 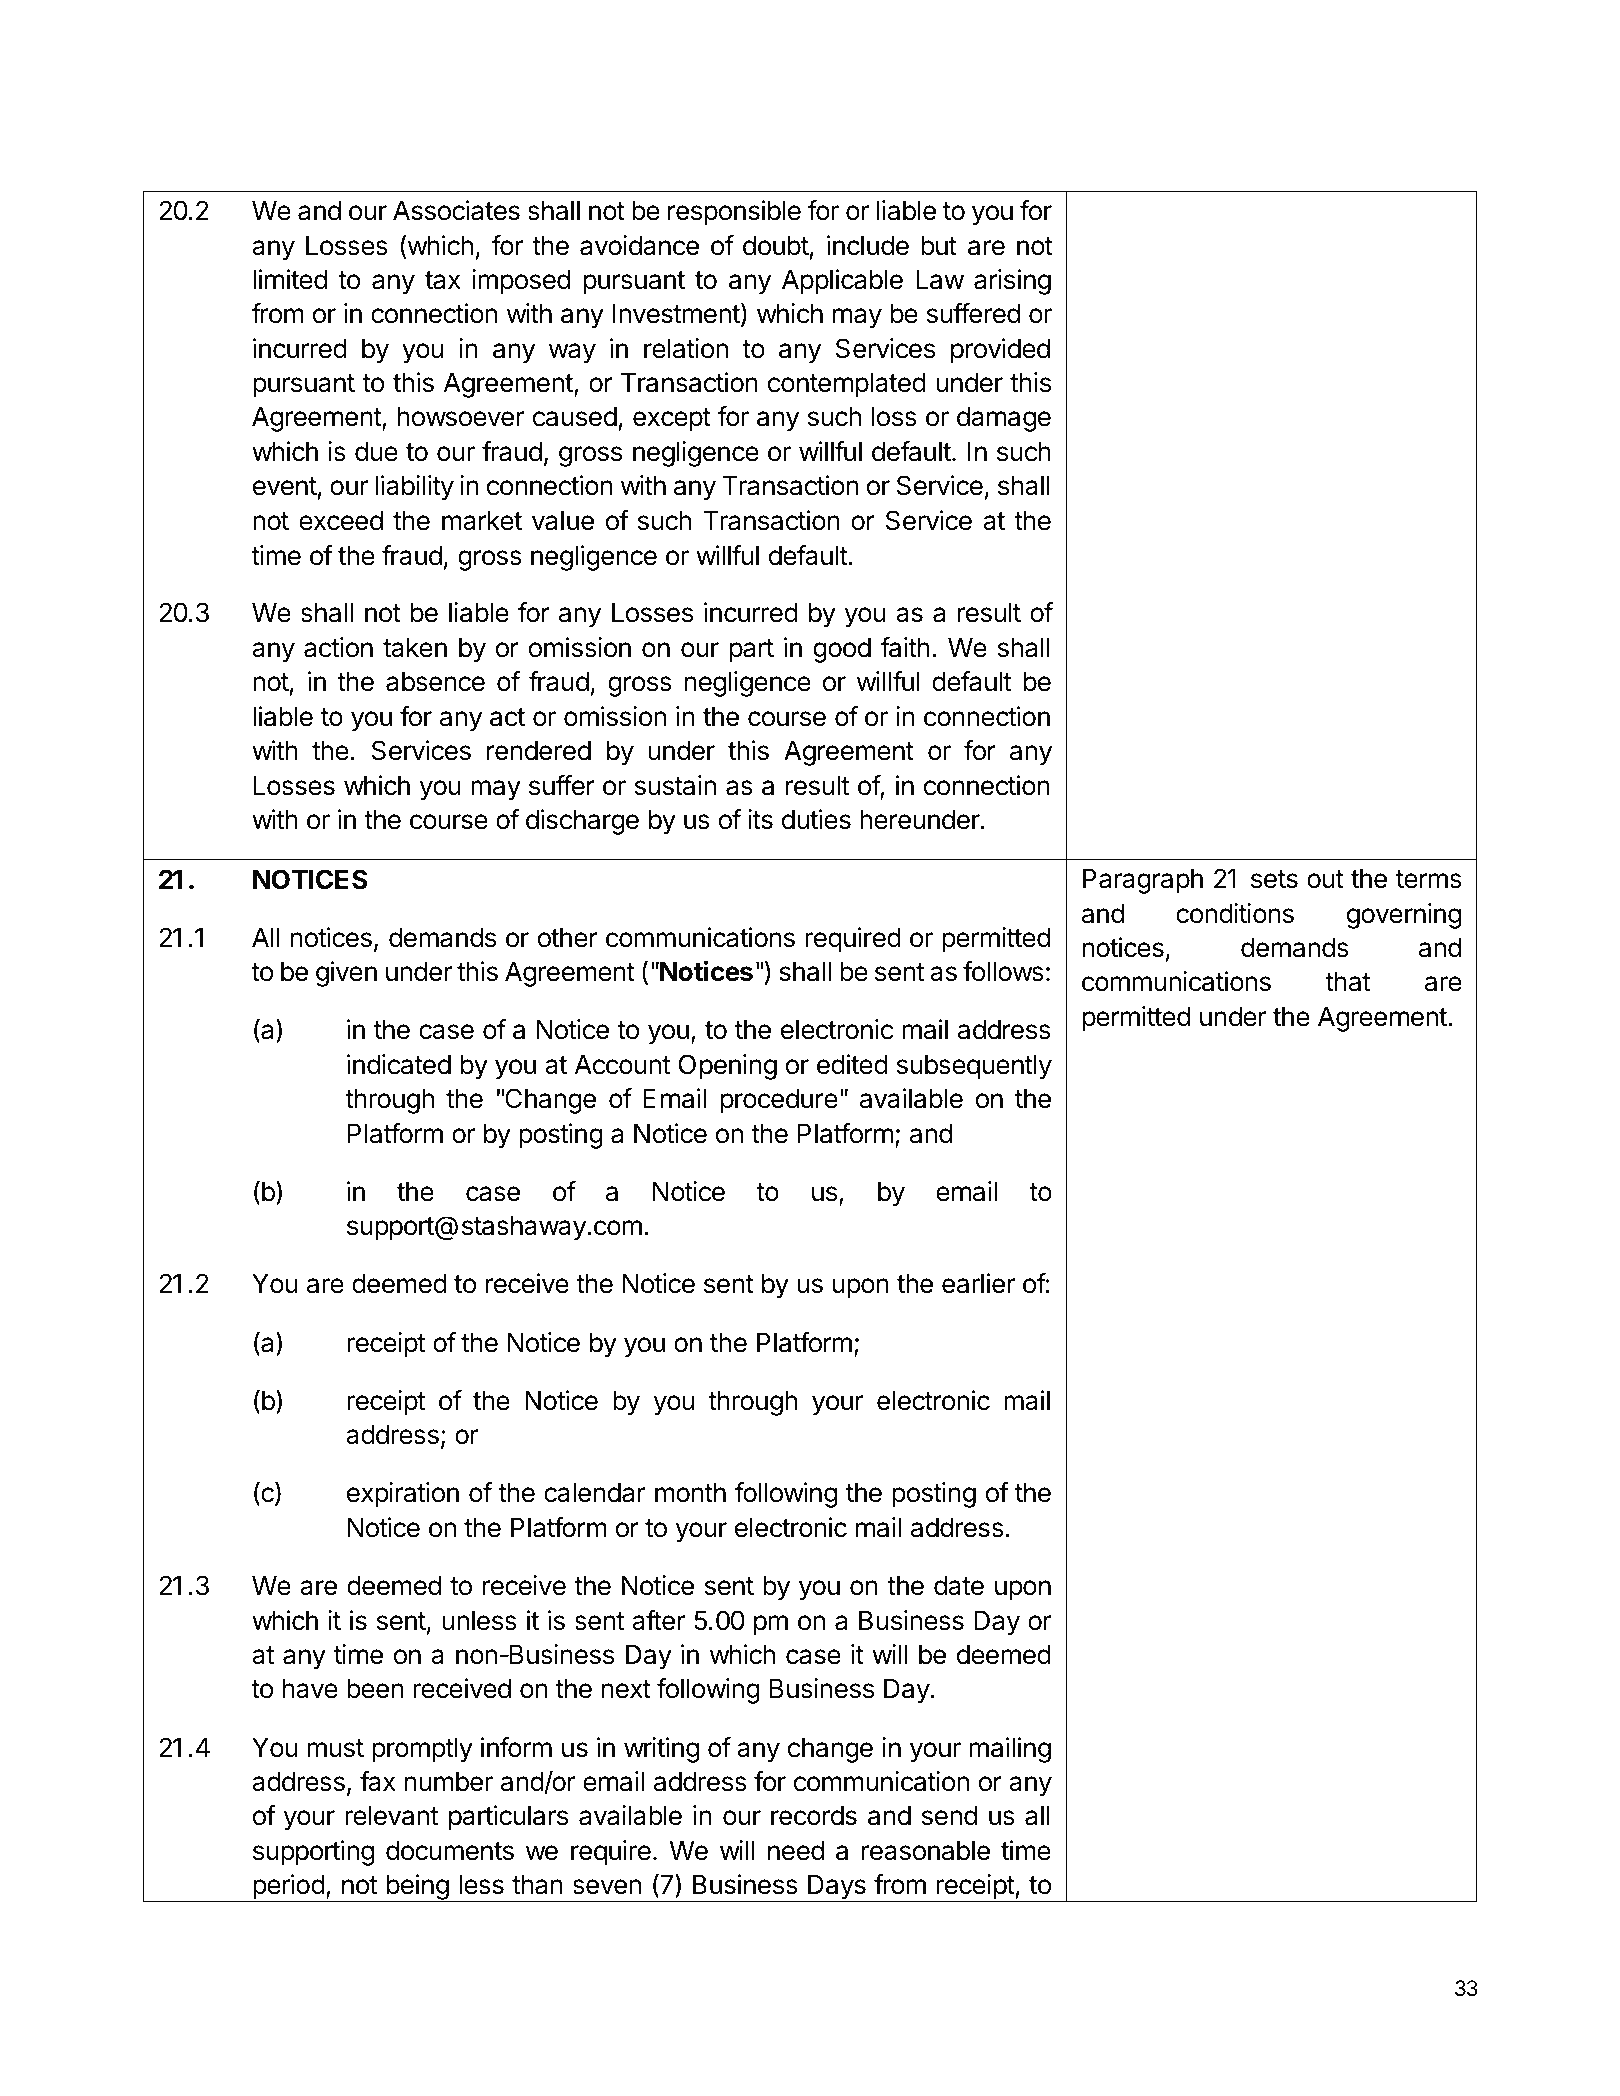 What do you see at coordinates (399, 1064) in the page?
I see `indicated` at bounding box center [399, 1064].
